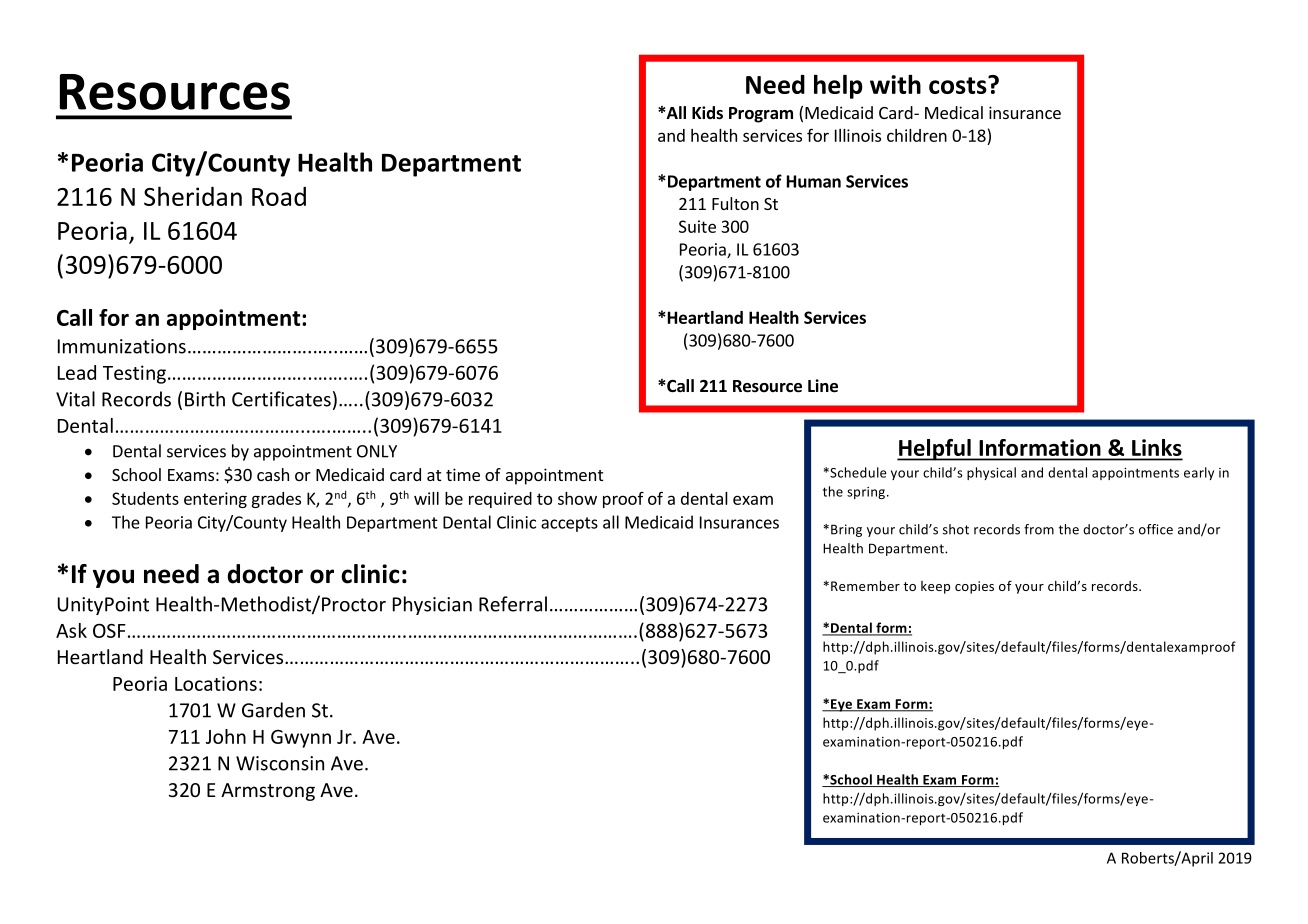  What do you see at coordinates (823, 386) in the screenshot?
I see `Line` at bounding box center [823, 386].
